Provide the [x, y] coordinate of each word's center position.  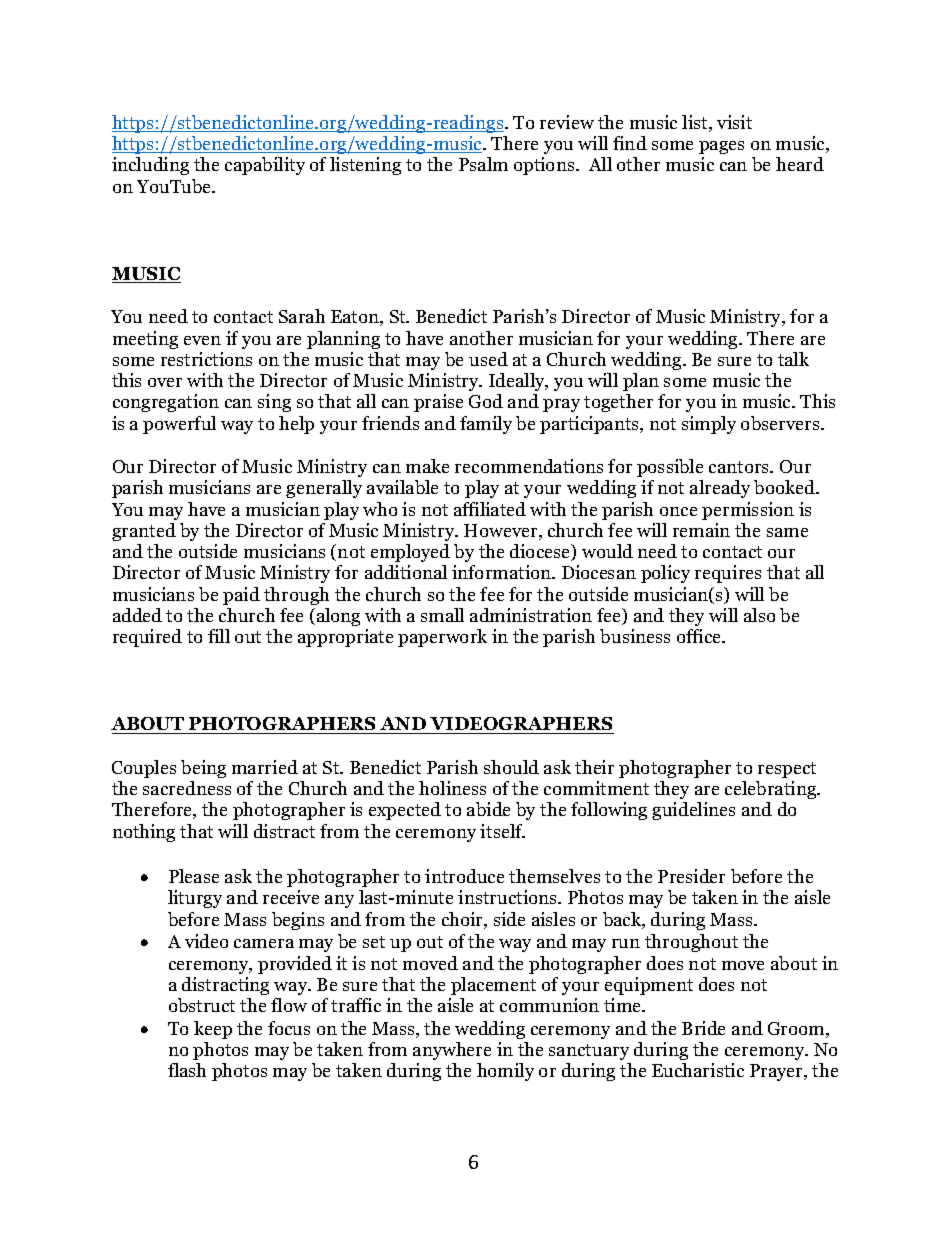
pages [721, 147]
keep [213, 1030]
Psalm [483, 164]
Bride [703, 1028]
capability [265, 166]
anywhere [452, 1051]
